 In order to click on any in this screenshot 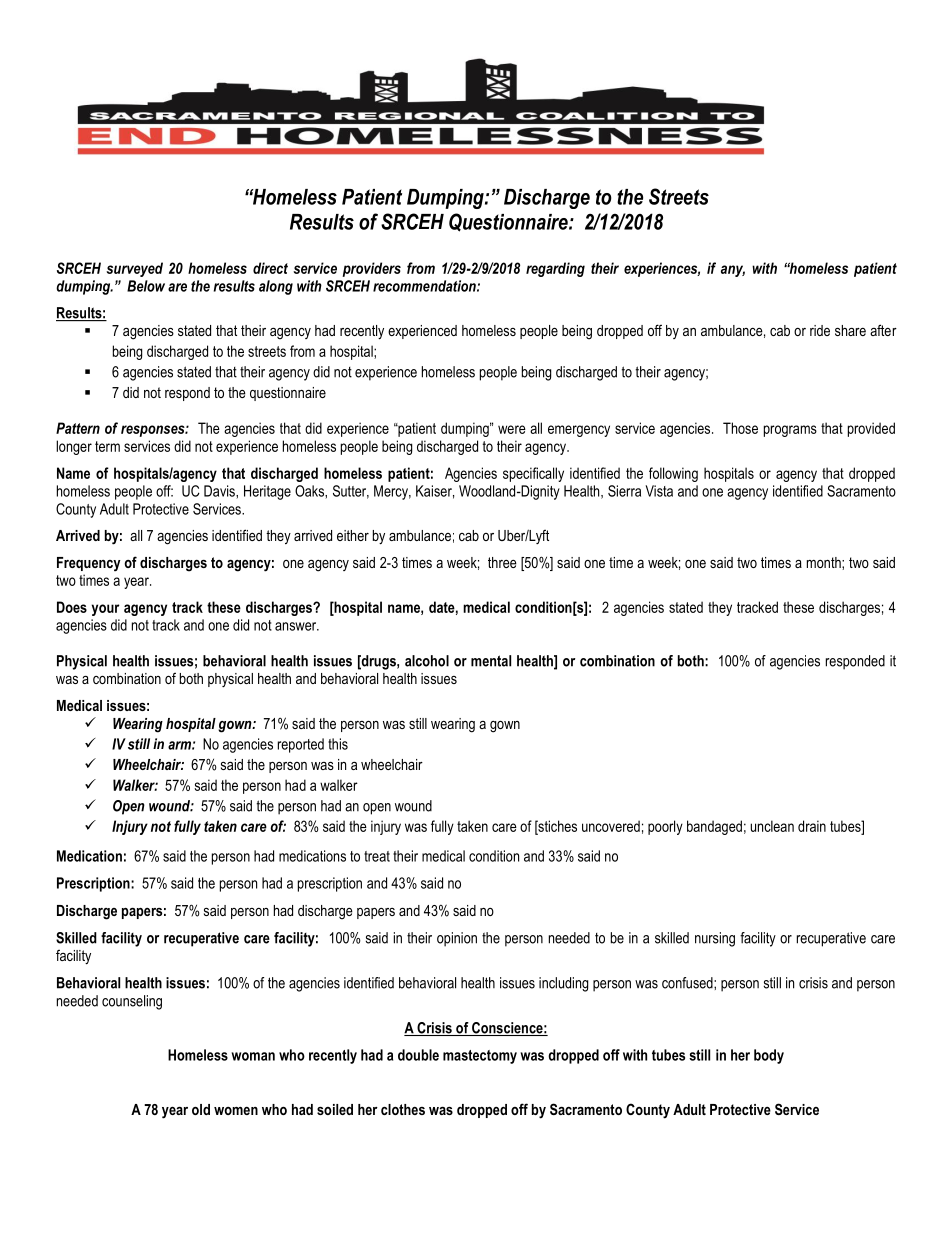, I will do `click(733, 271)`.
